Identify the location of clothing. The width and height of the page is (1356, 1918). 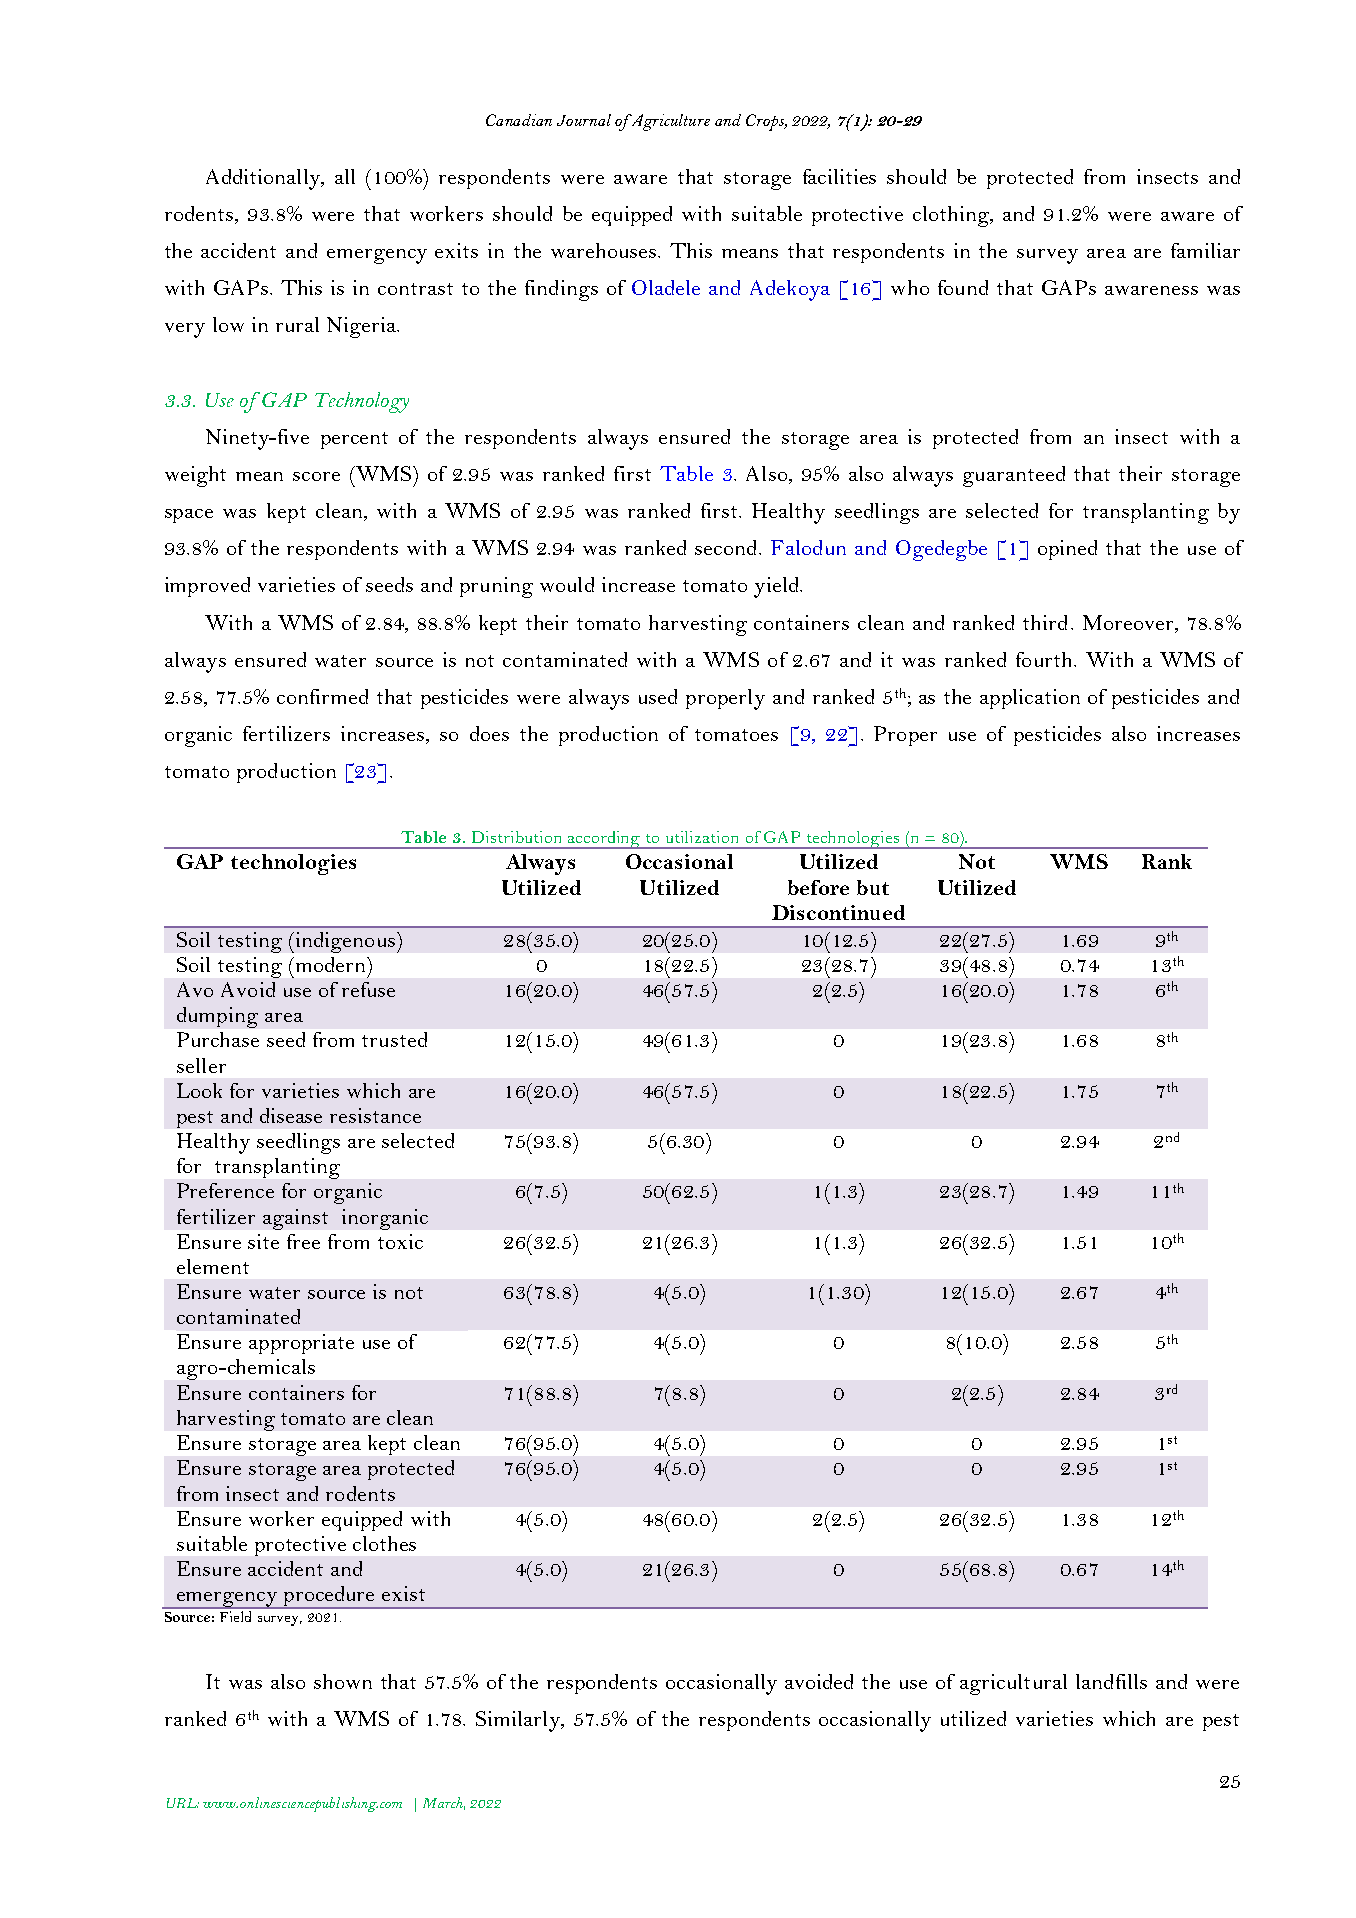
(952, 216).
